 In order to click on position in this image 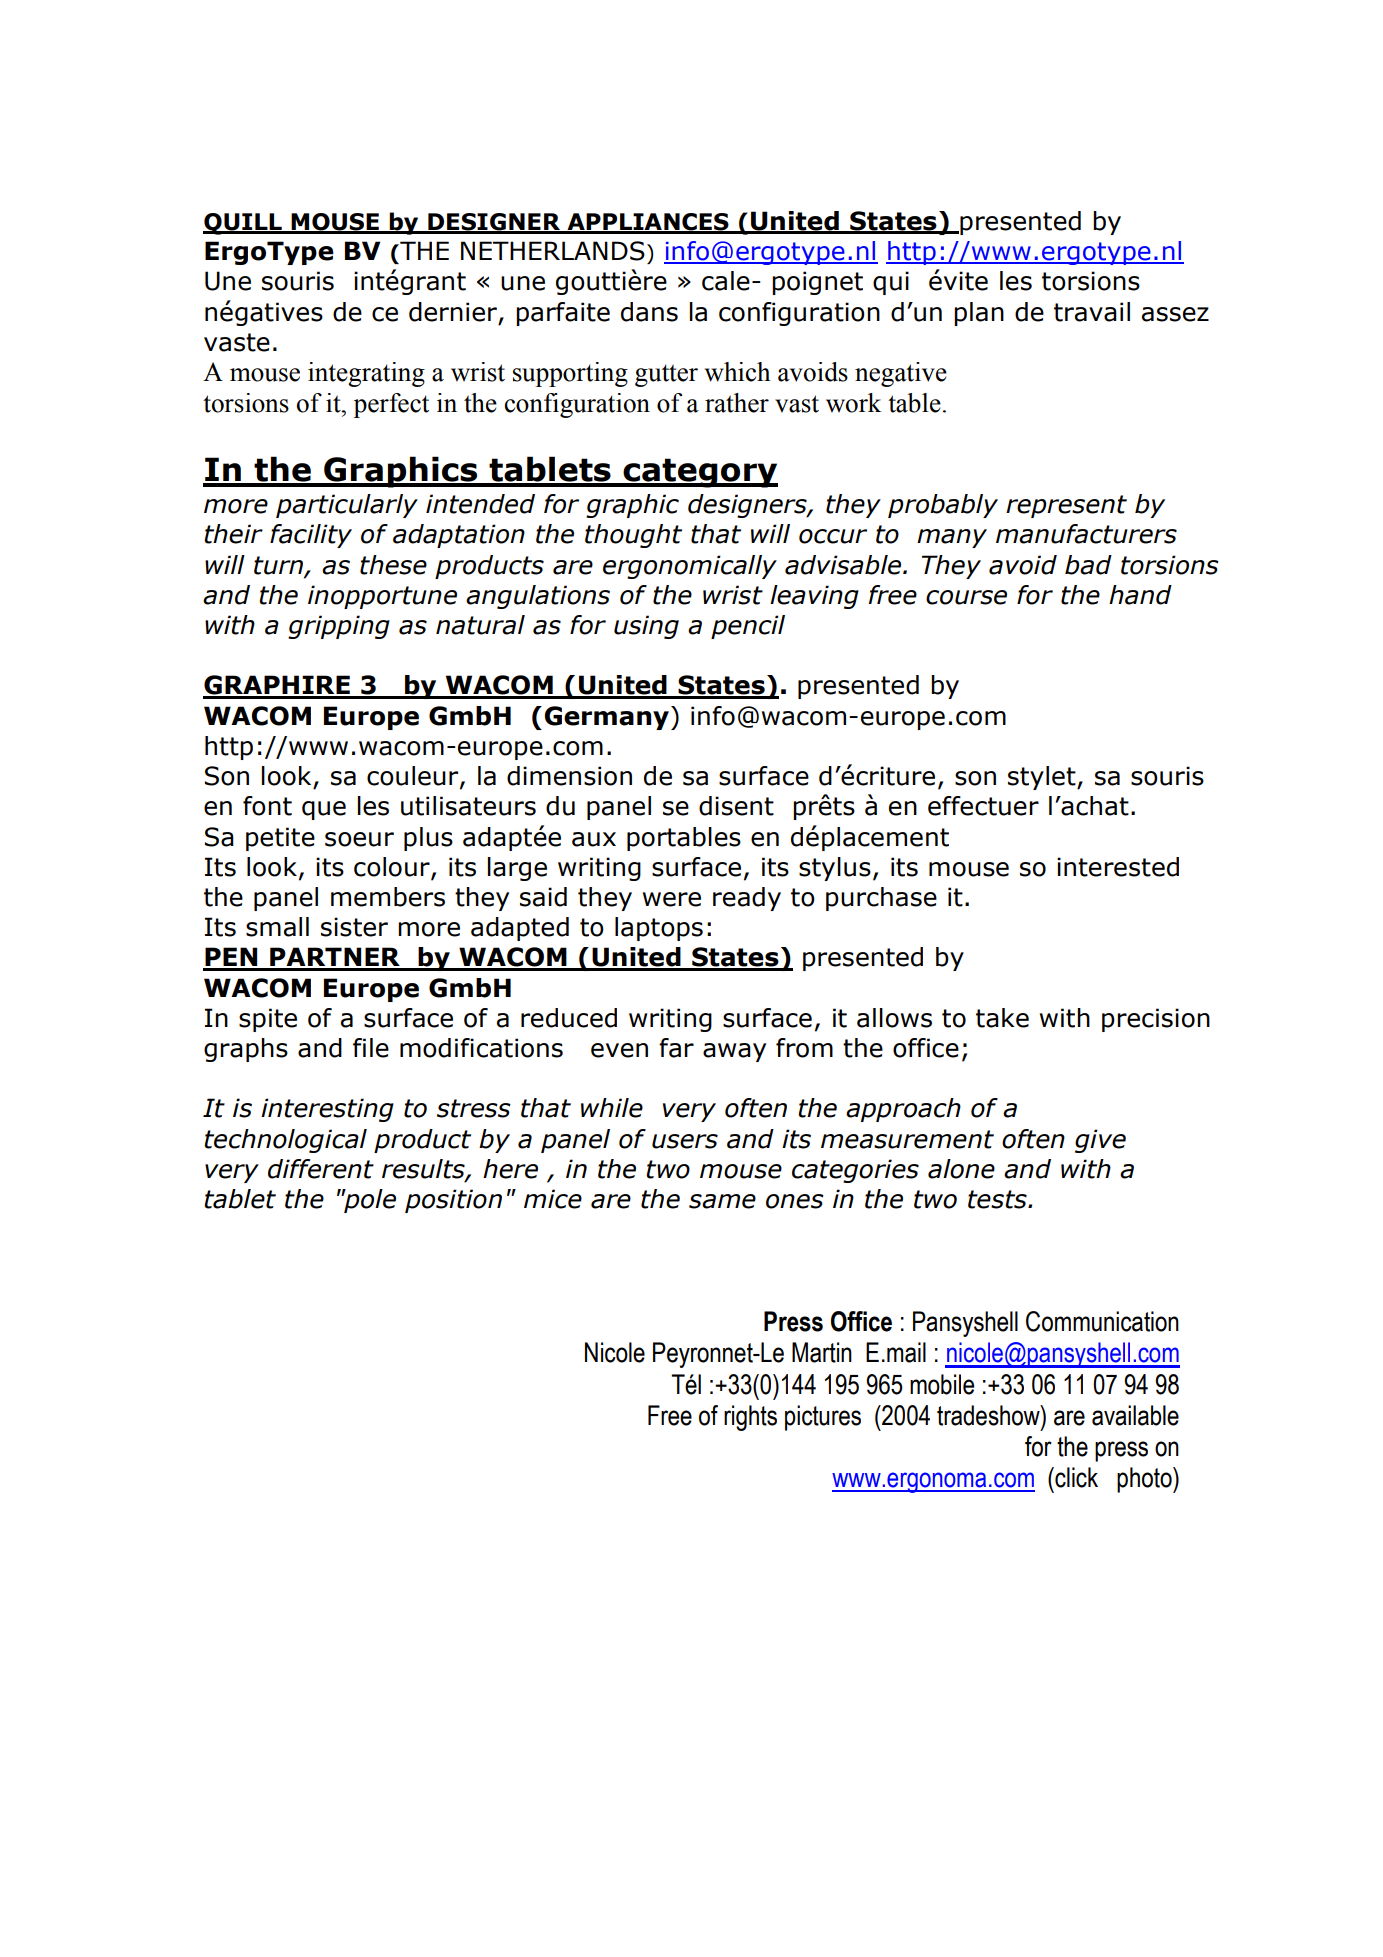, I will do `click(453, 1201)`.
